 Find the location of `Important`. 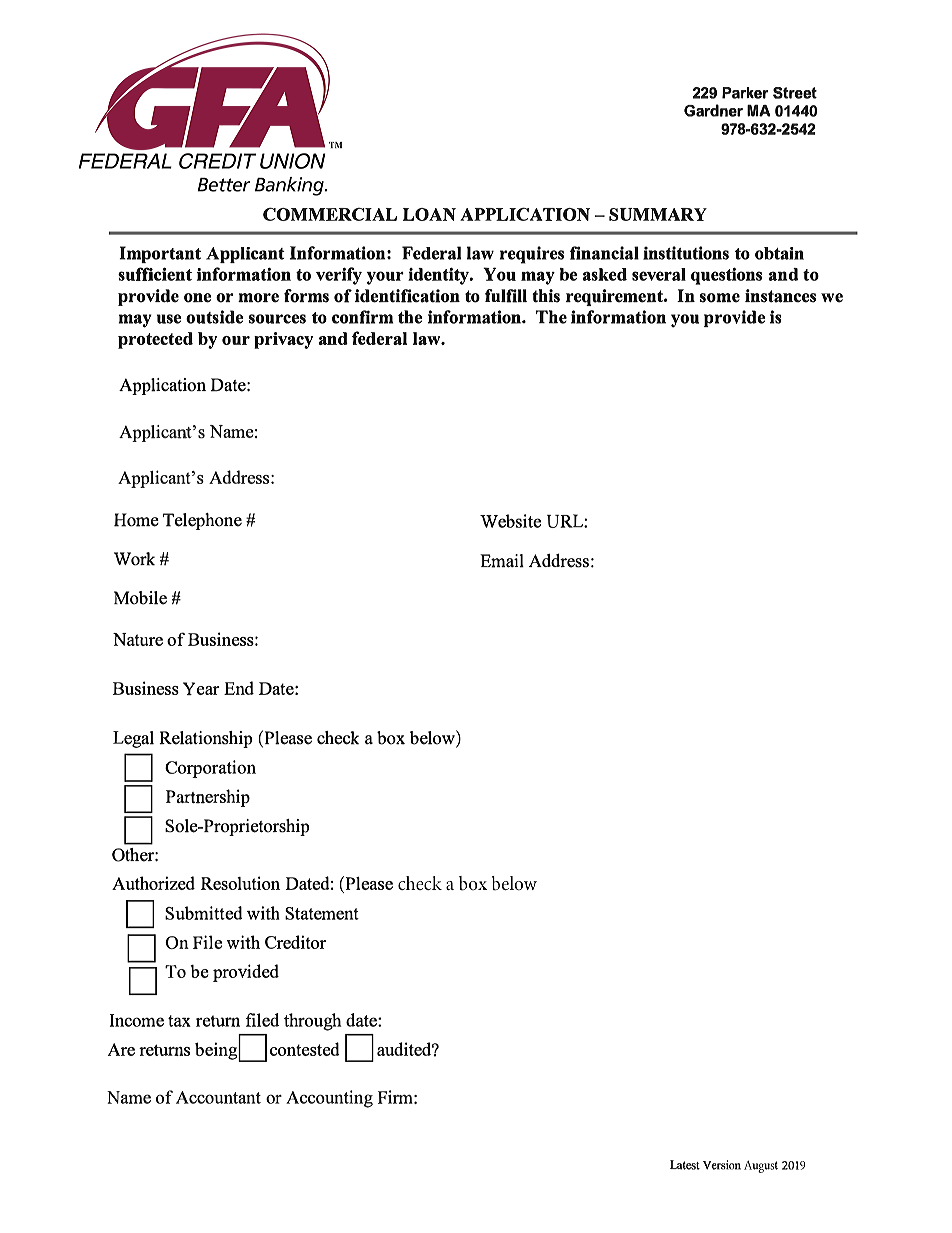

Important is located at coordinates (160, 254).
